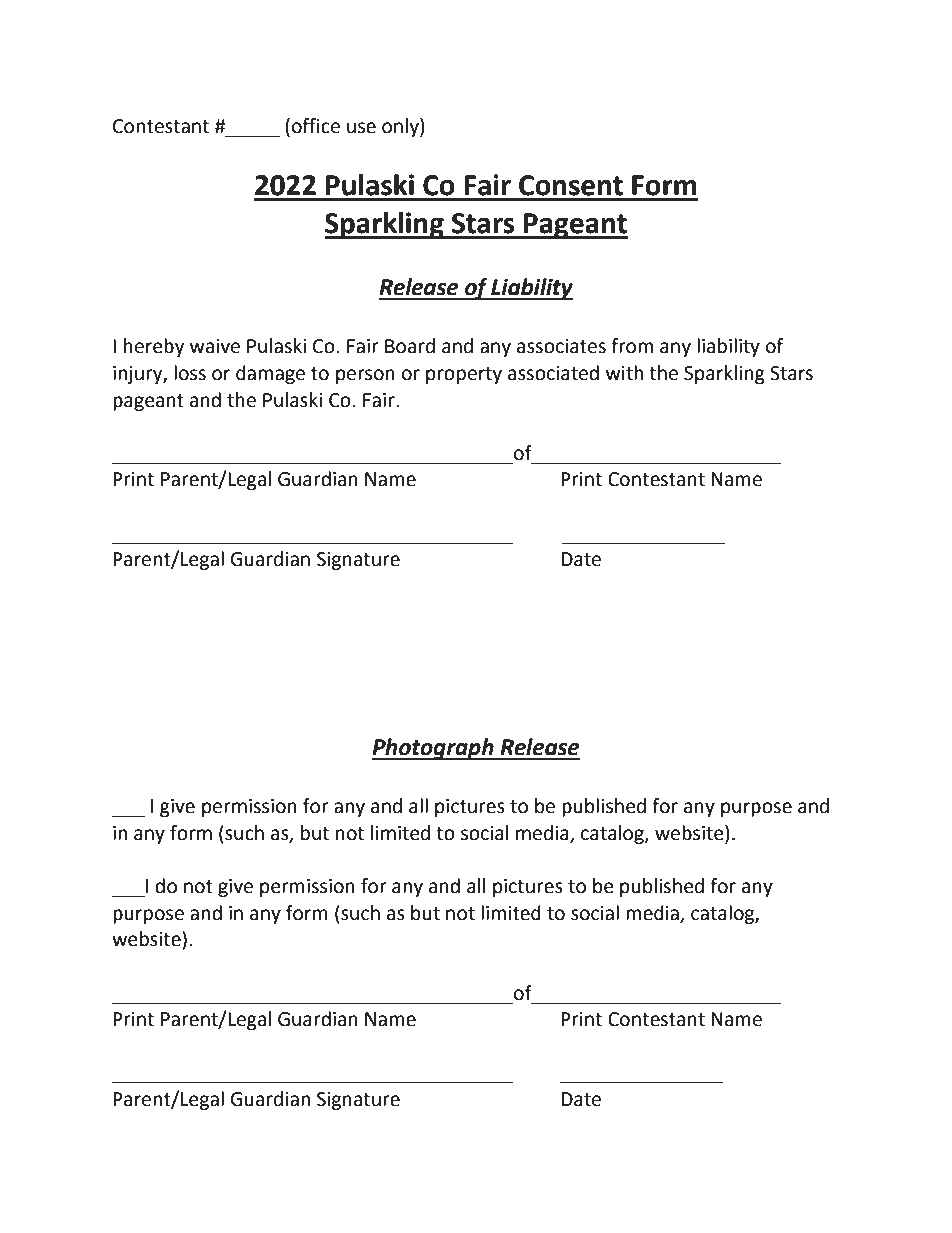 The image size is (952, 1233). Describe the element at coordinates (361, 128) in the document. I see `use` at that location.
